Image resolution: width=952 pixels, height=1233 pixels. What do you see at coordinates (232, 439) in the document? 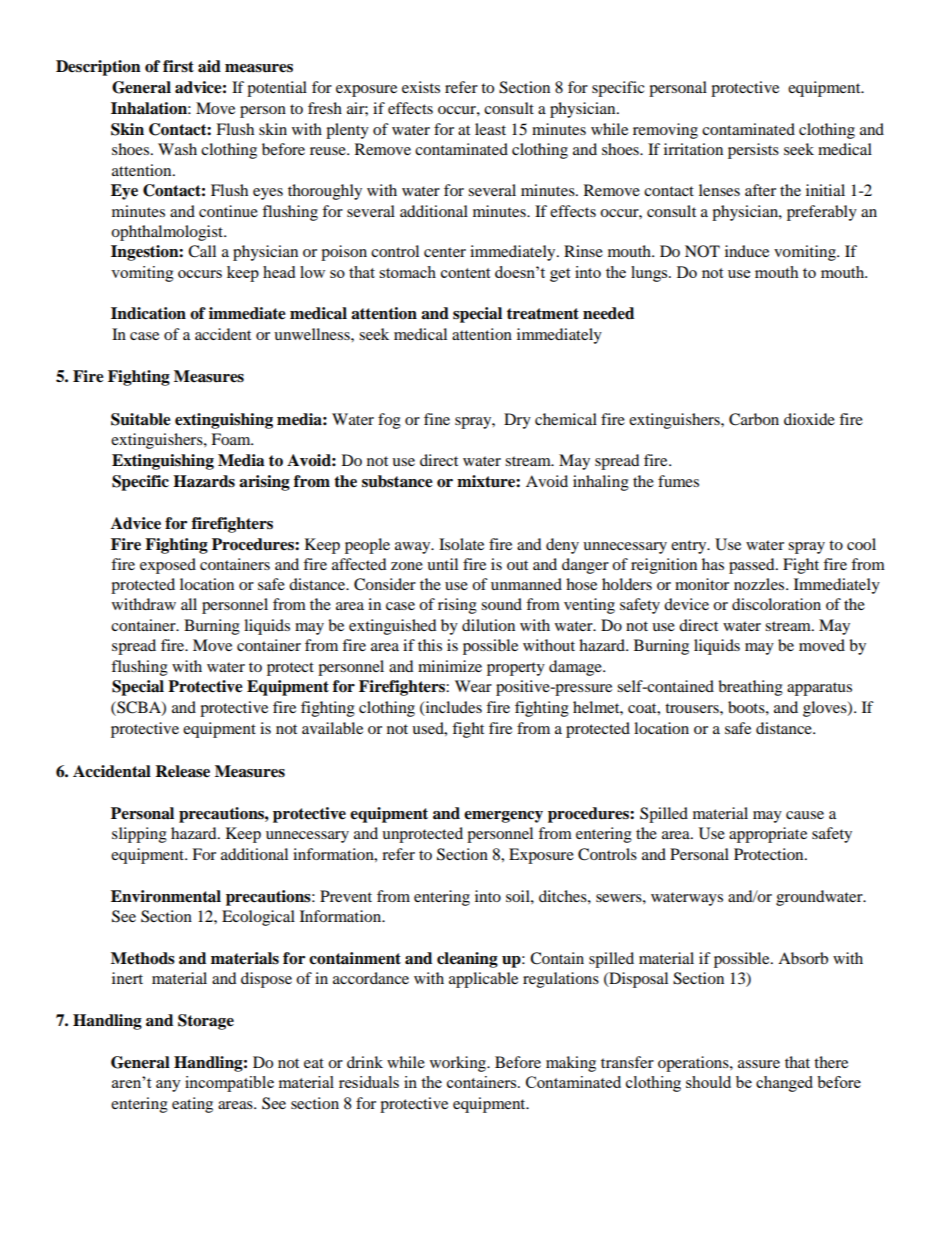
I see `Foam` at bounding box center [232, 439].
